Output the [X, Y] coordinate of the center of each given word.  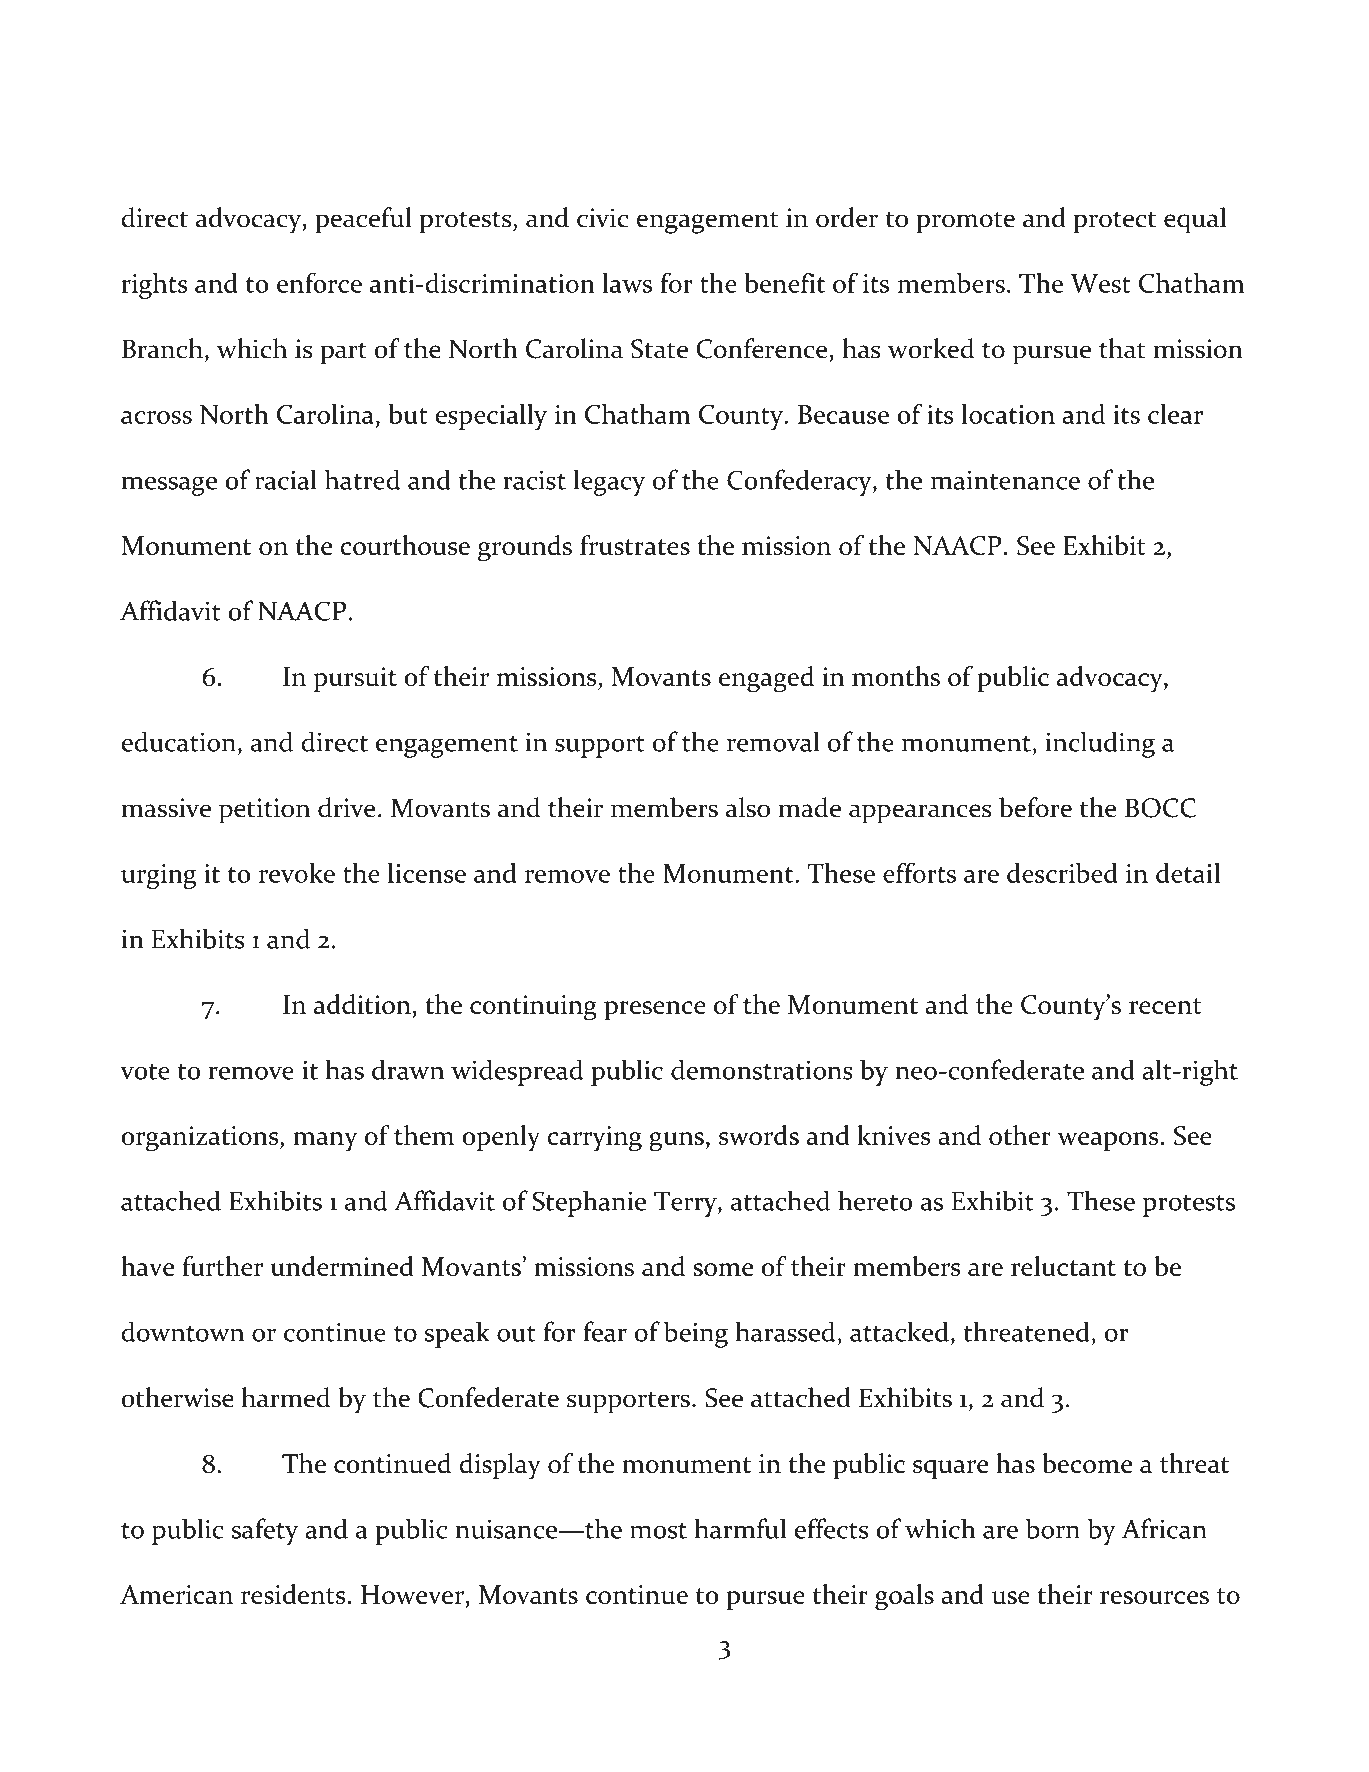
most [658, 1531]
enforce [319, 282]
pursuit [355, 679]
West [1100, 283]
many [325, 1141]
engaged [766, 679]
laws [627, 283]
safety [265, 1531]
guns [676, 1142]
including [1100, 744]
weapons [1108, 1141]
